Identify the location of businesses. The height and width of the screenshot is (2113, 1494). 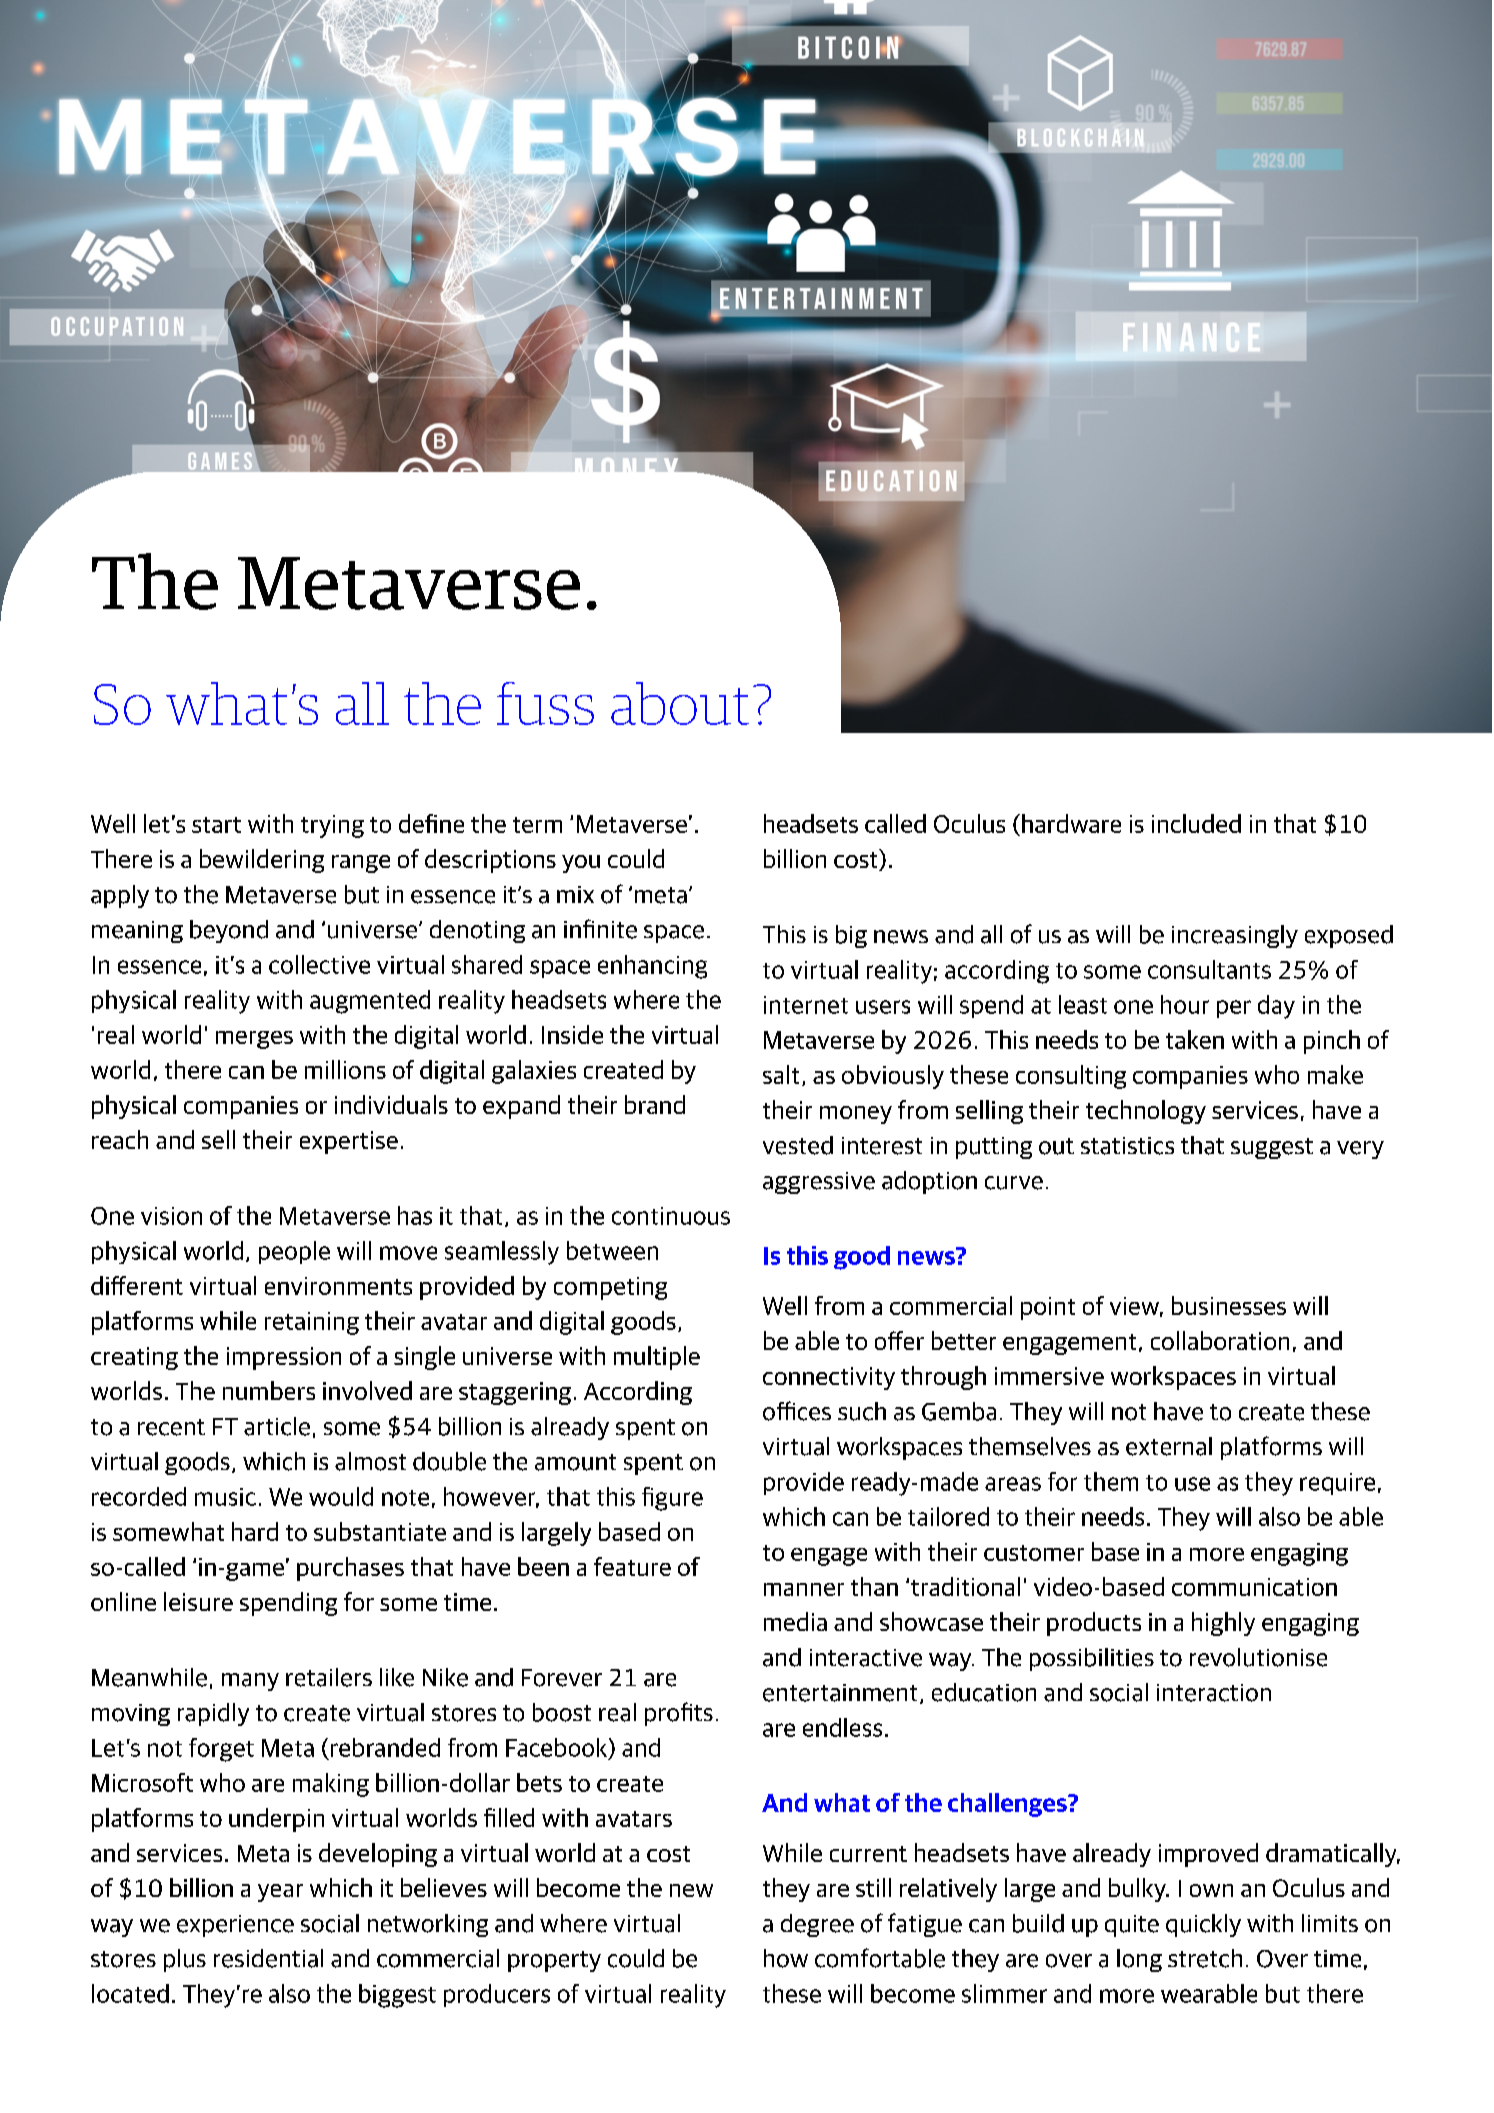
(1229, 1305).
